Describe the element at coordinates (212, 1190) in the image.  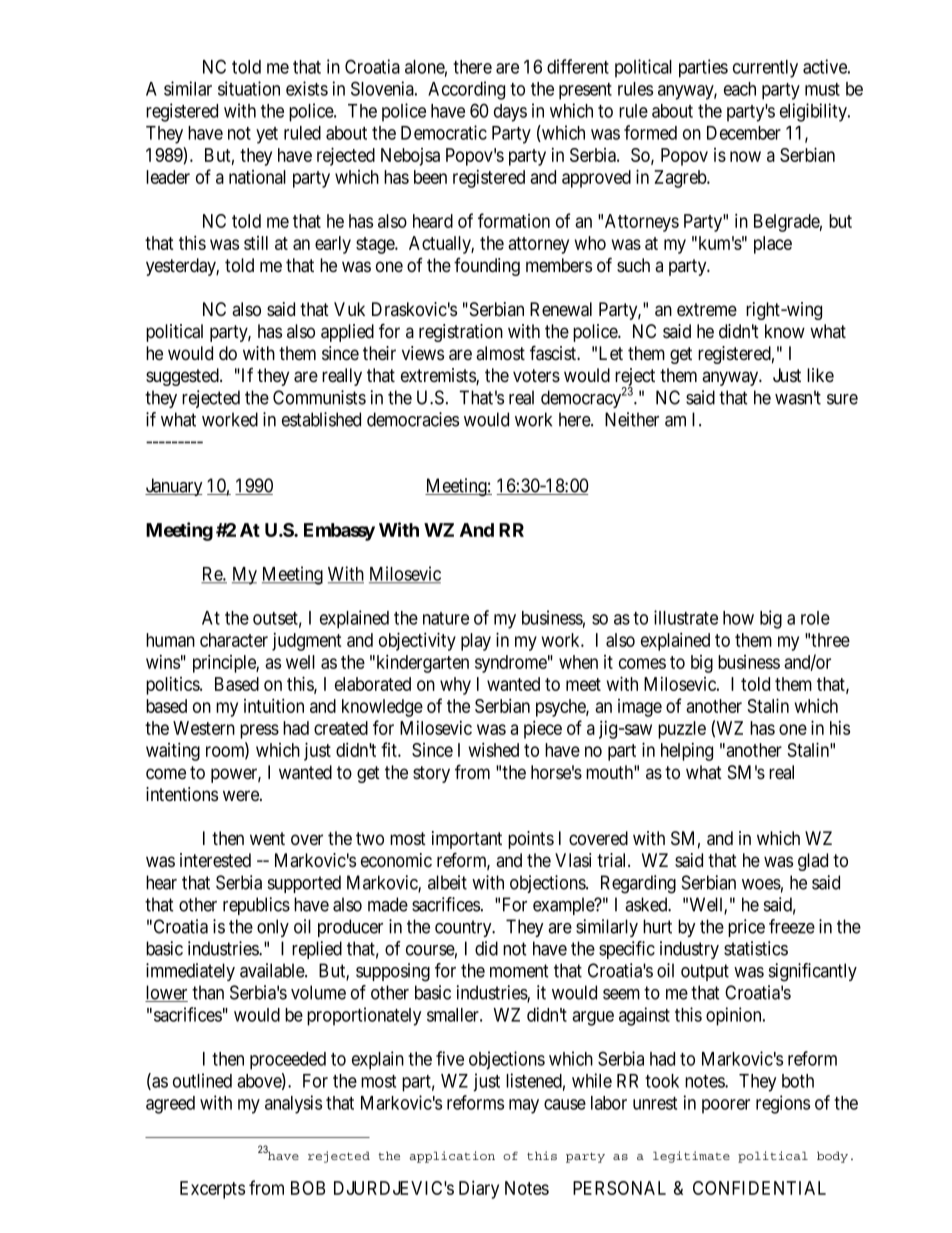
I see `Excerpts` at that location.
